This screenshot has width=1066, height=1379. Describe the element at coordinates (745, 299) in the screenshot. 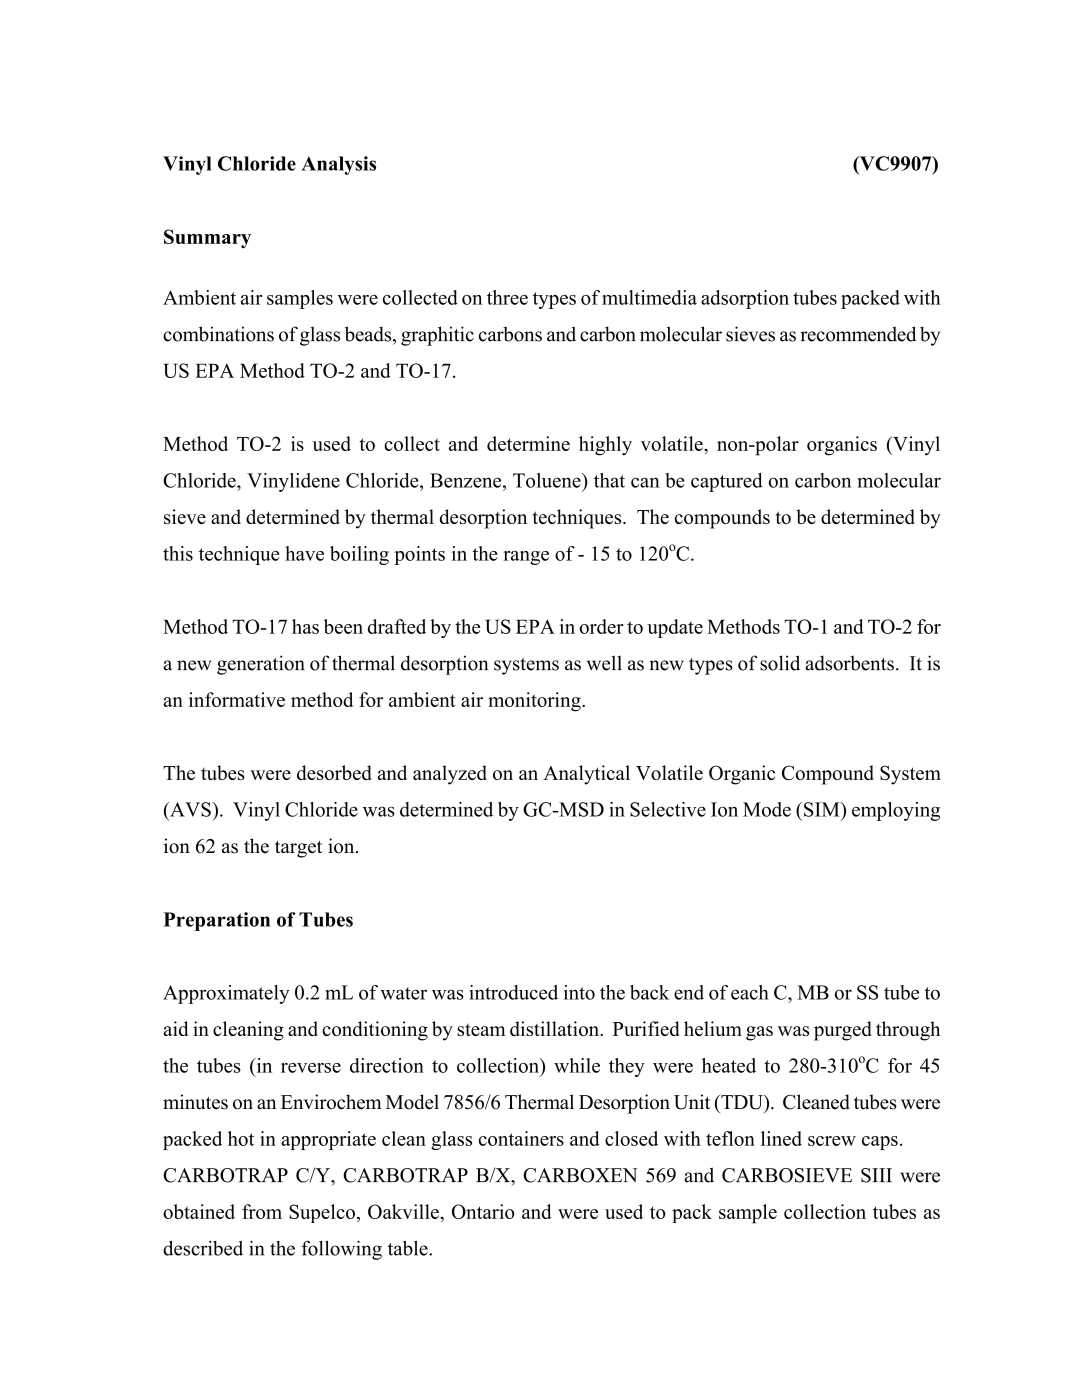

I see `adsorption` at that location.
